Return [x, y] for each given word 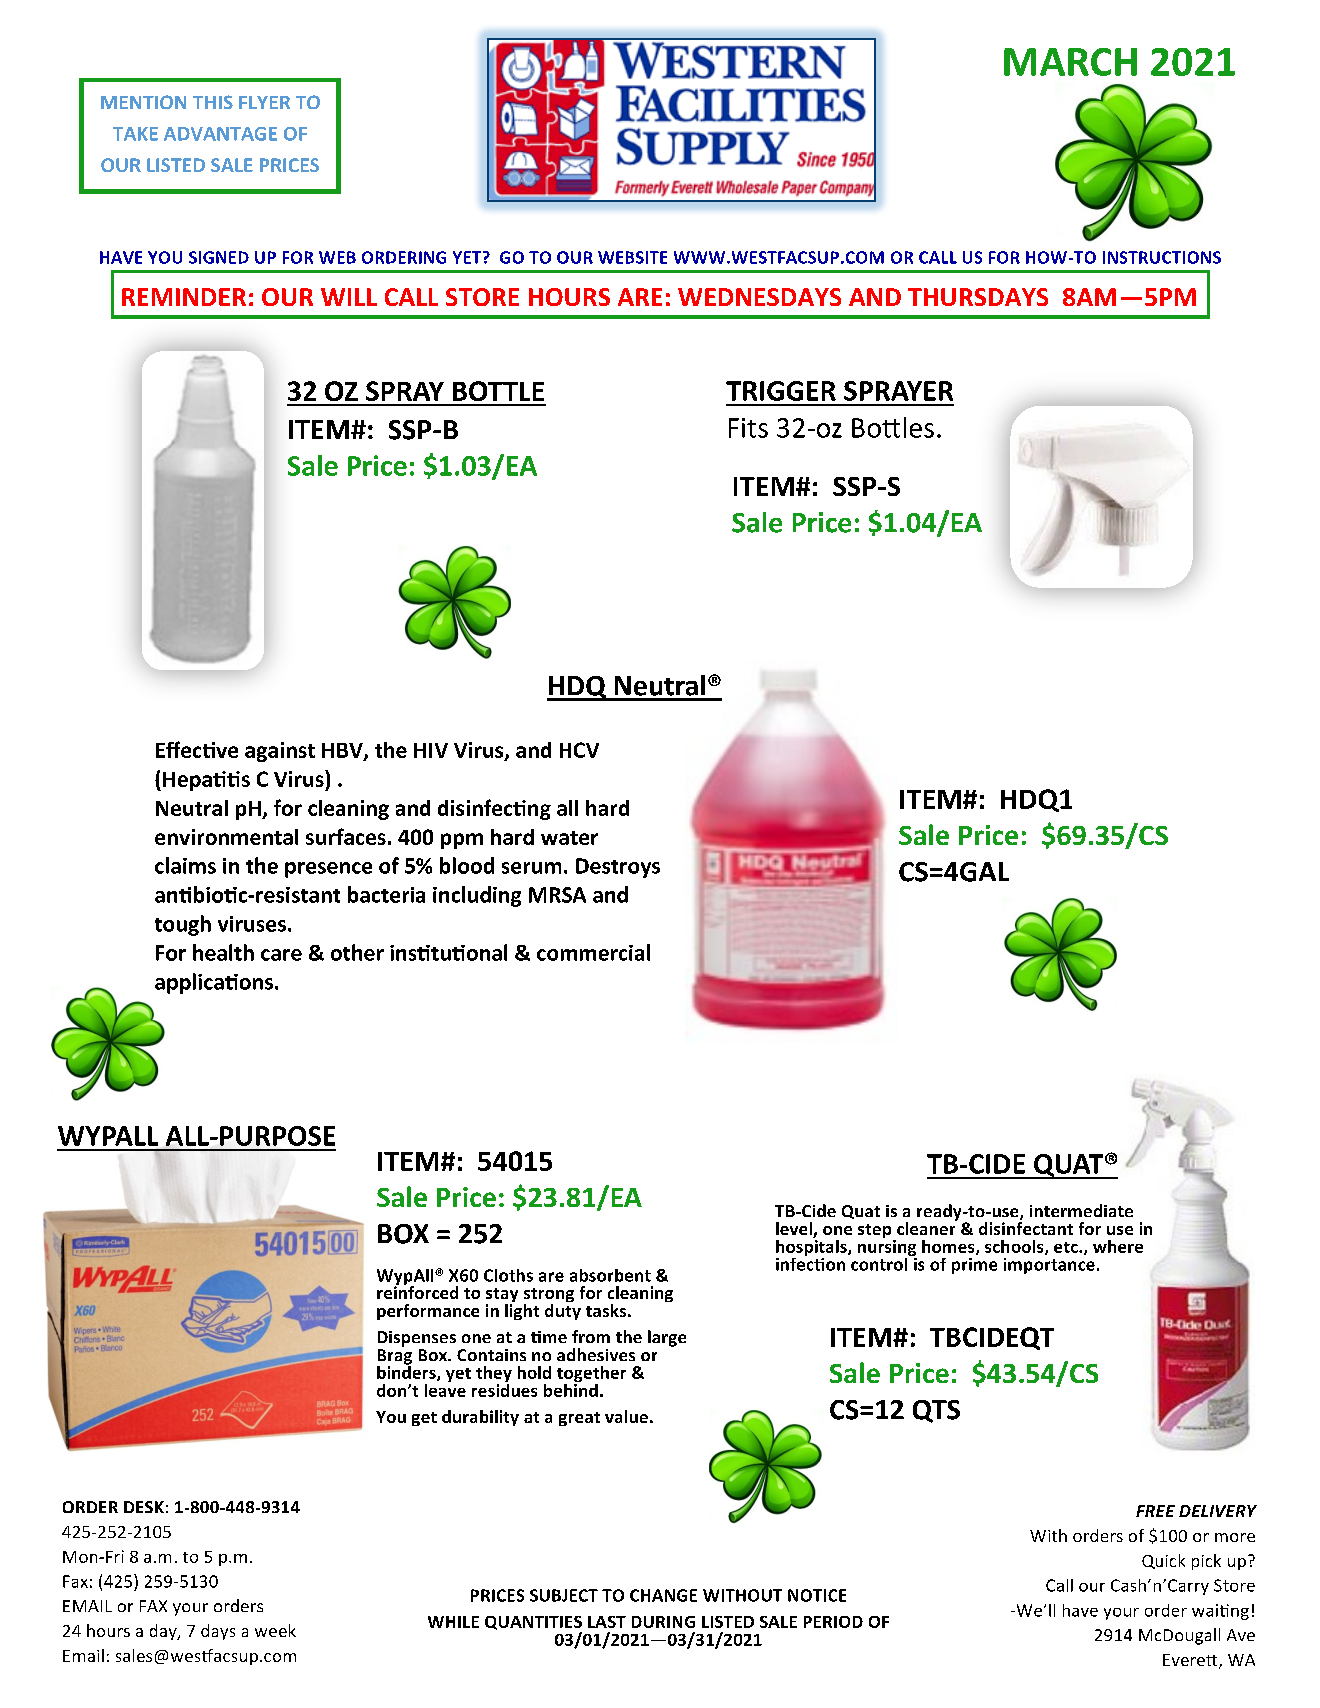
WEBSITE [632, 257]
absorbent [610, 1275]
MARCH [1070, 62]
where [1118, 1246]
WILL [349, 297]
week [275, 1630]
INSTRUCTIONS [1162, 257]
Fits [748, 428]
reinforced [417, 1291]
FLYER [264, 102]
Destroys [618, 868]
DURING [663, 1622]
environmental [226, 837]
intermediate [1081, 1210]
